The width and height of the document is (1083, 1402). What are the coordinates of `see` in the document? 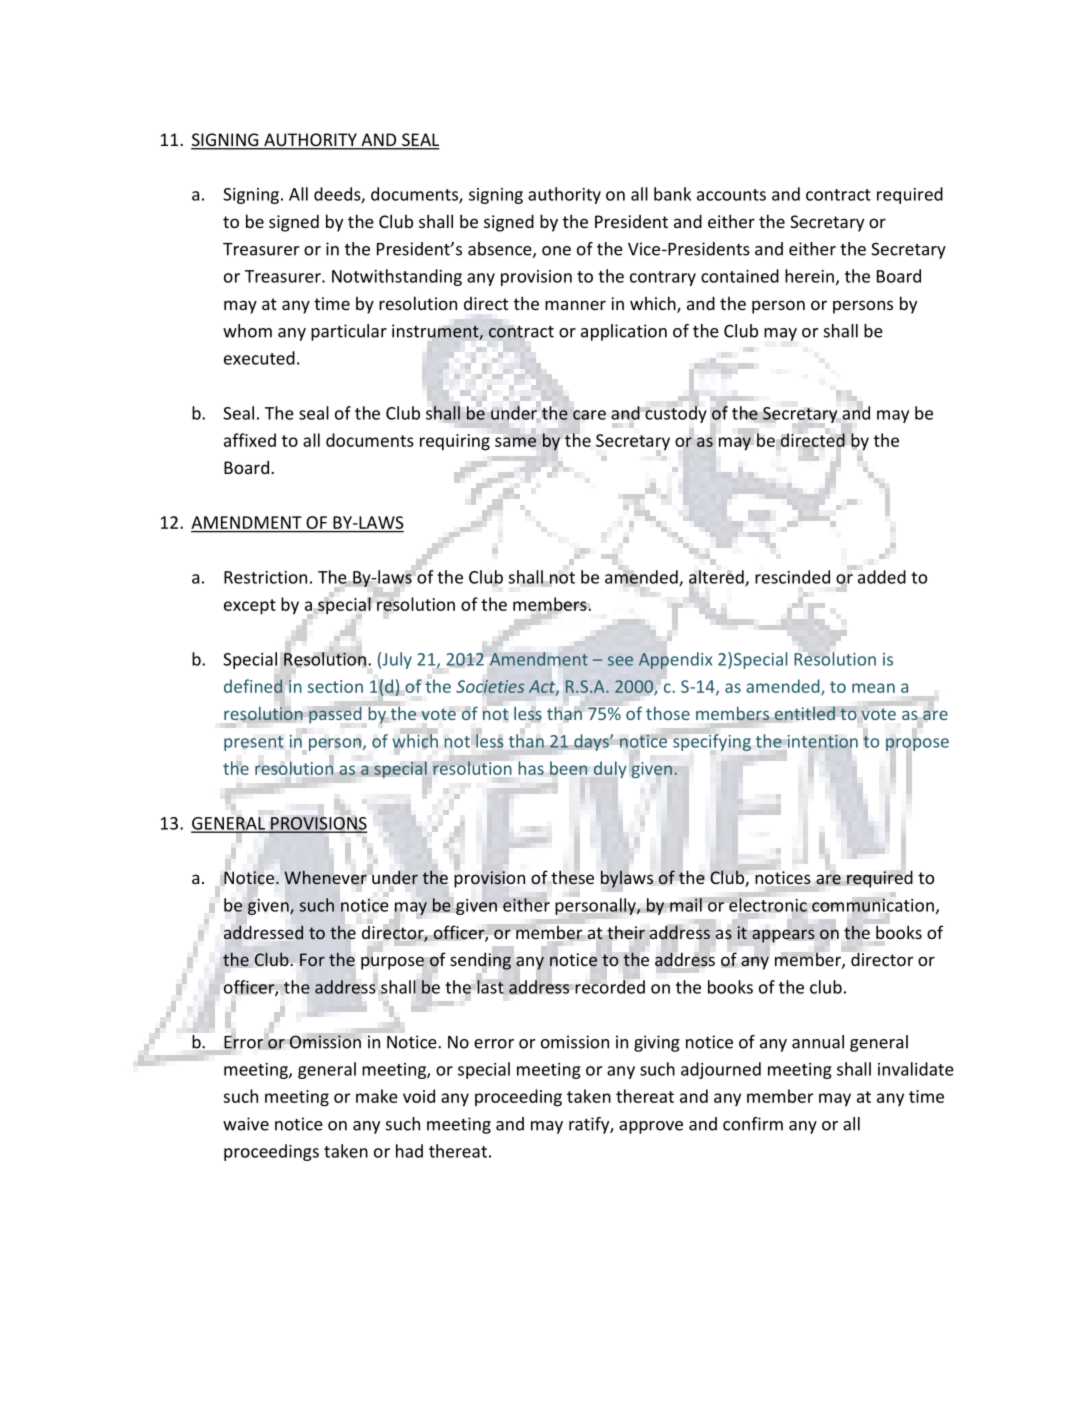 It's located at (620, 661).
